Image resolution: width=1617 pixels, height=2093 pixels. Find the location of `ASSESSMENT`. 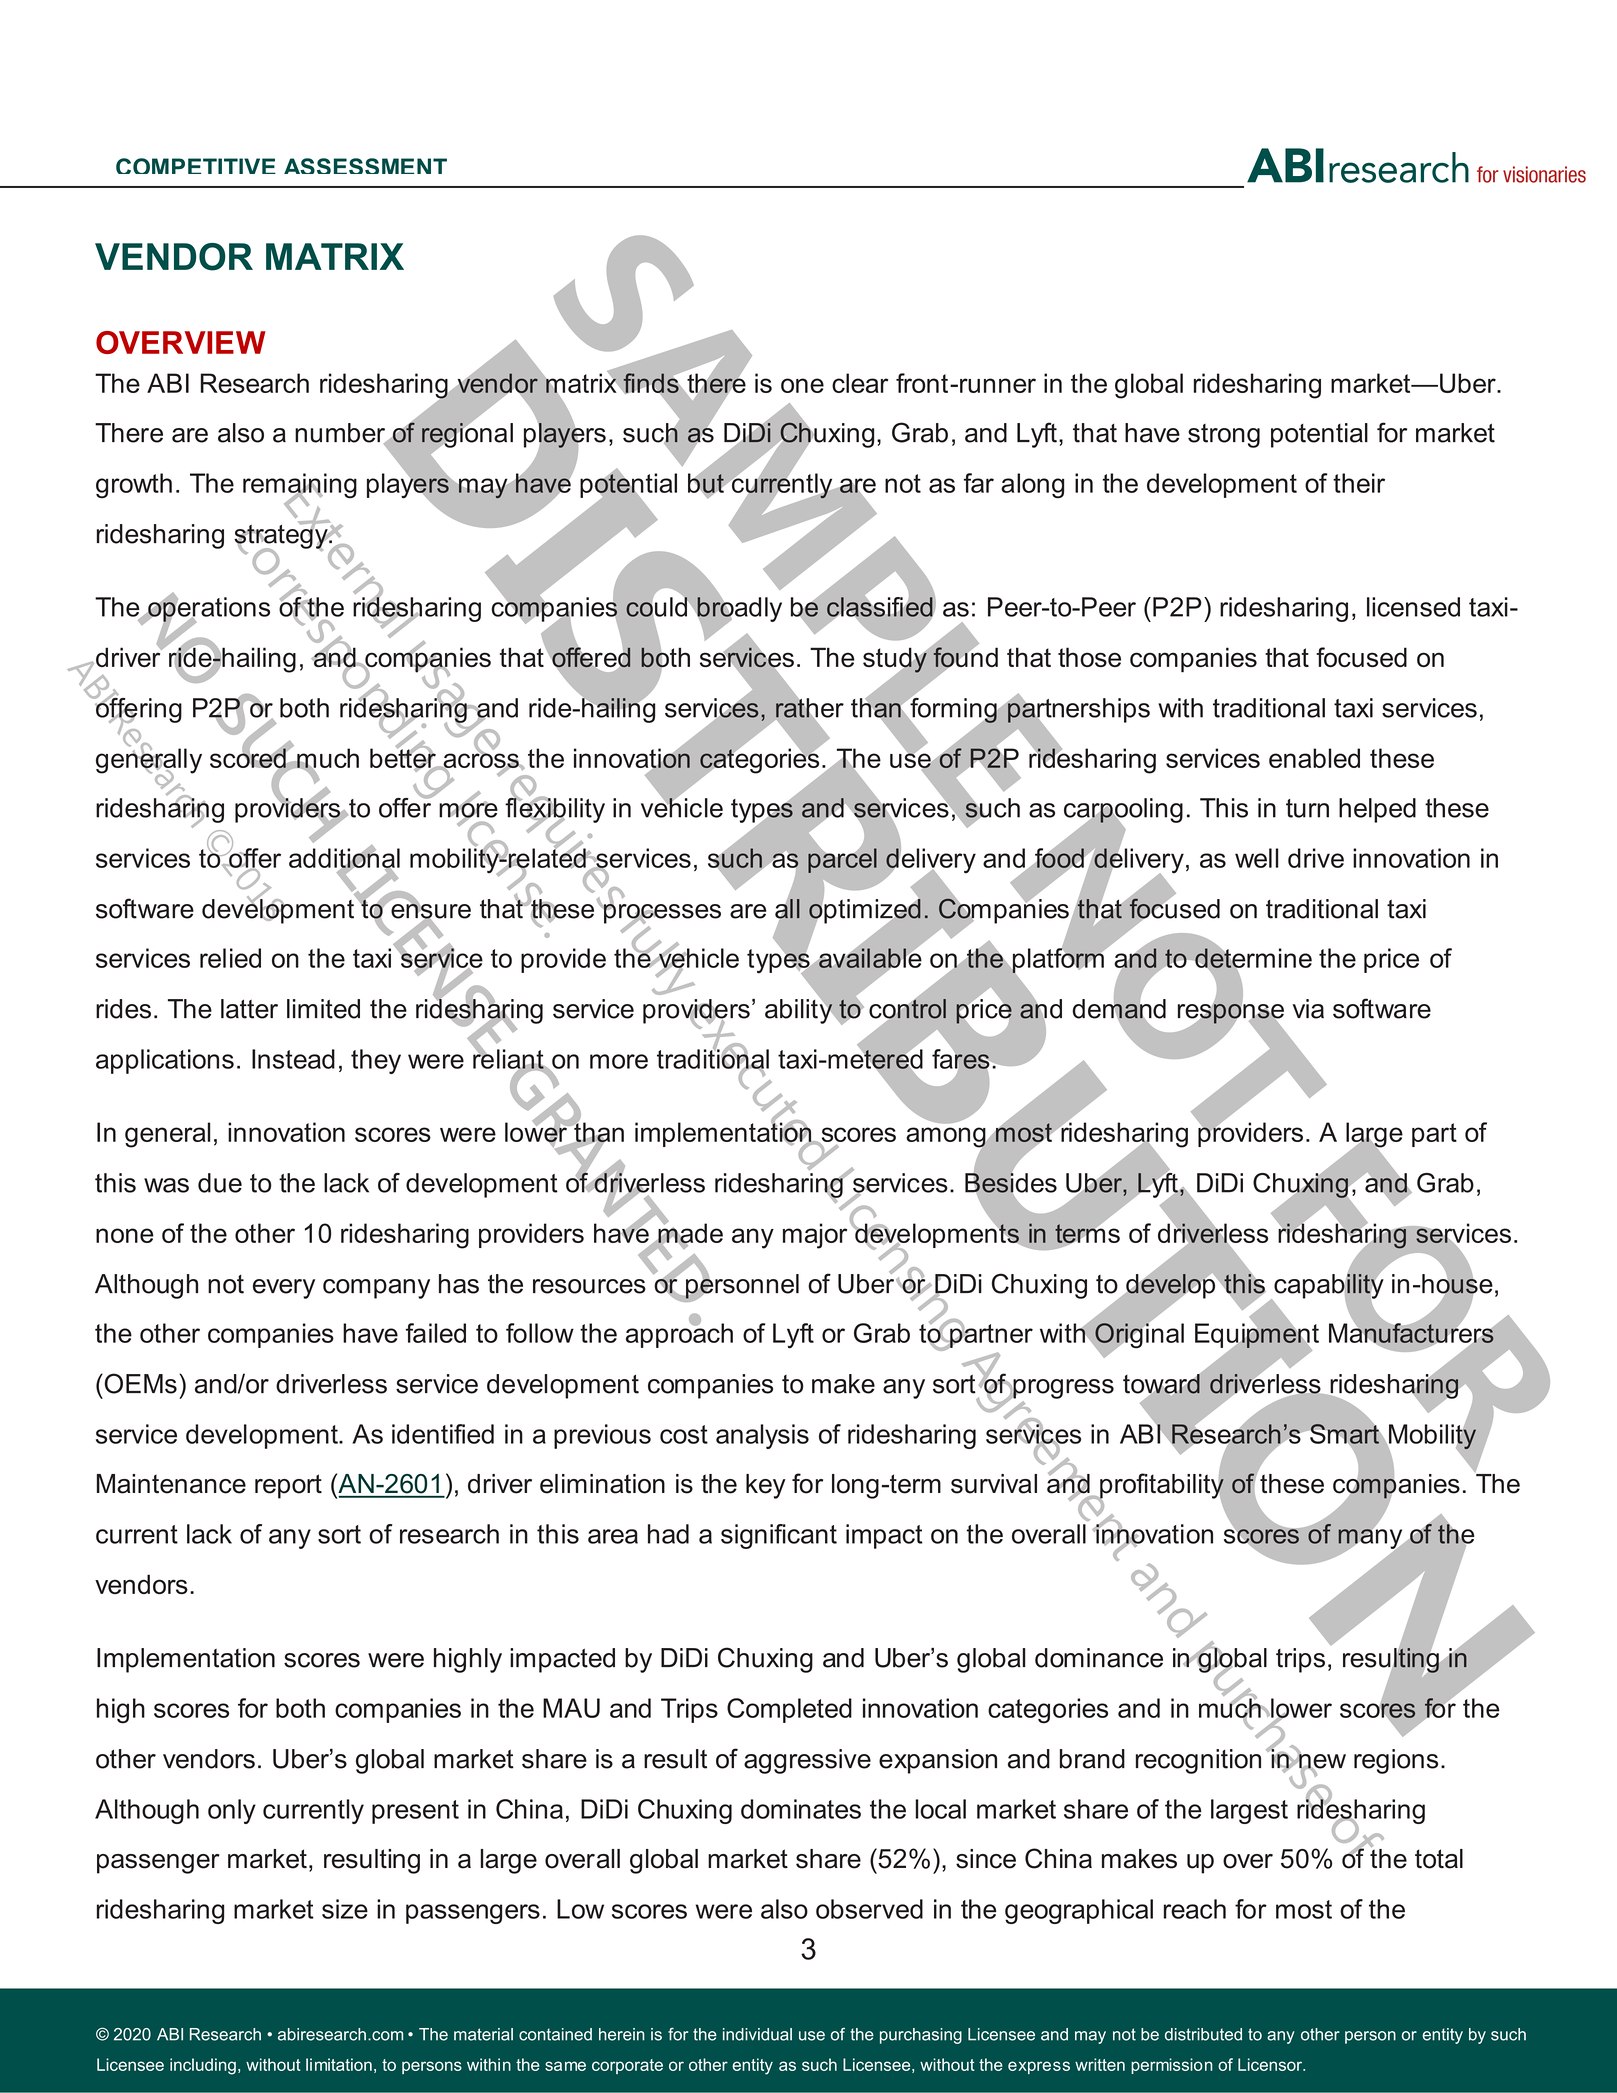

ASSESSMENT is located at coordinates (365, 166).
